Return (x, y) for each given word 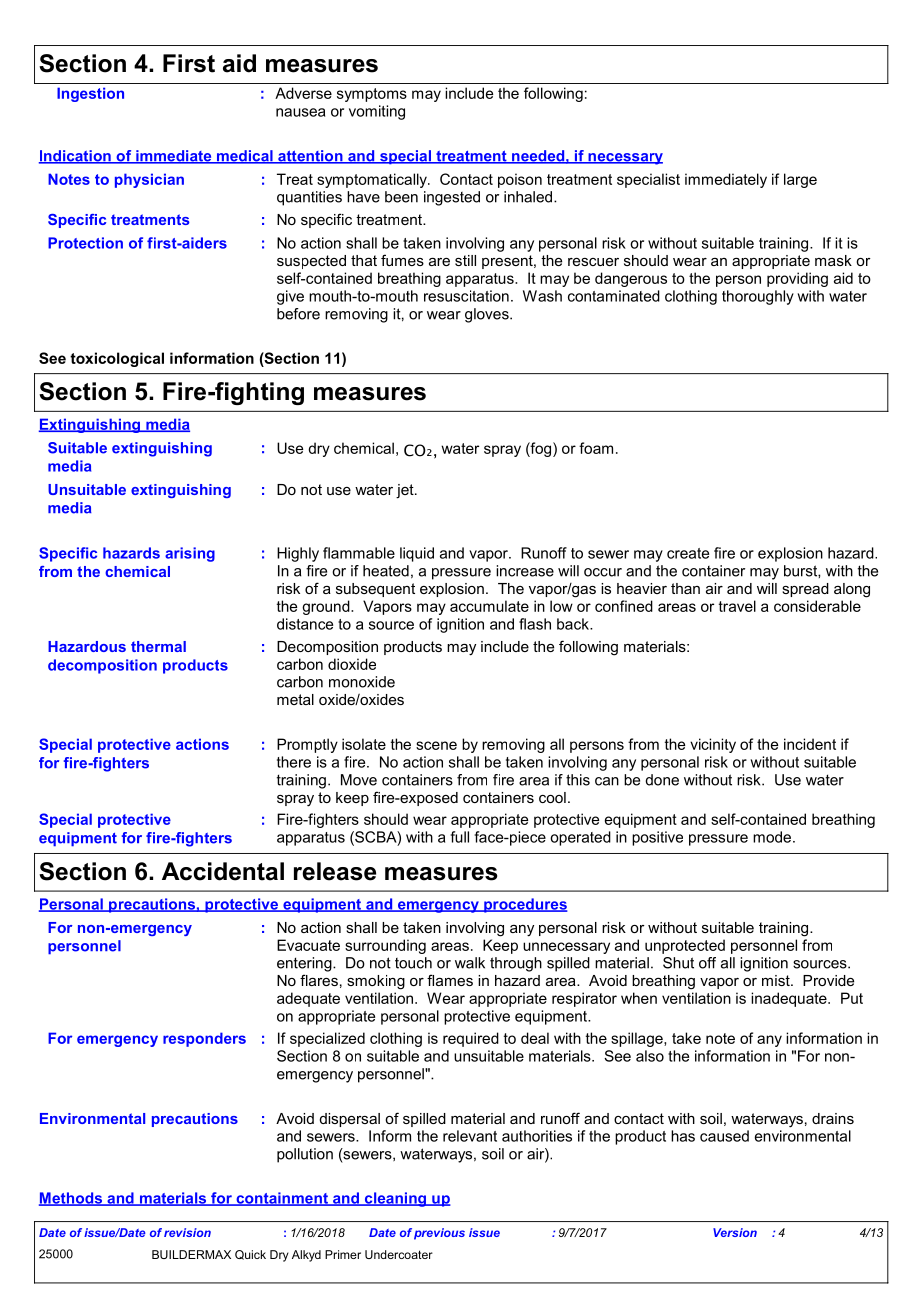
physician (149, 180)
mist (777, 980)
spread (805, 590)
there (294, 762)
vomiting (377, 112)
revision (187, 1232)
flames (450, 980)
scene (436, 745)
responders (204, 1039)
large (800, 180)
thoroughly (758, 297)
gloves (488, 315)
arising (190, 554)
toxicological (117, 359)
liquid (417, 554)
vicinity (713, 745)
